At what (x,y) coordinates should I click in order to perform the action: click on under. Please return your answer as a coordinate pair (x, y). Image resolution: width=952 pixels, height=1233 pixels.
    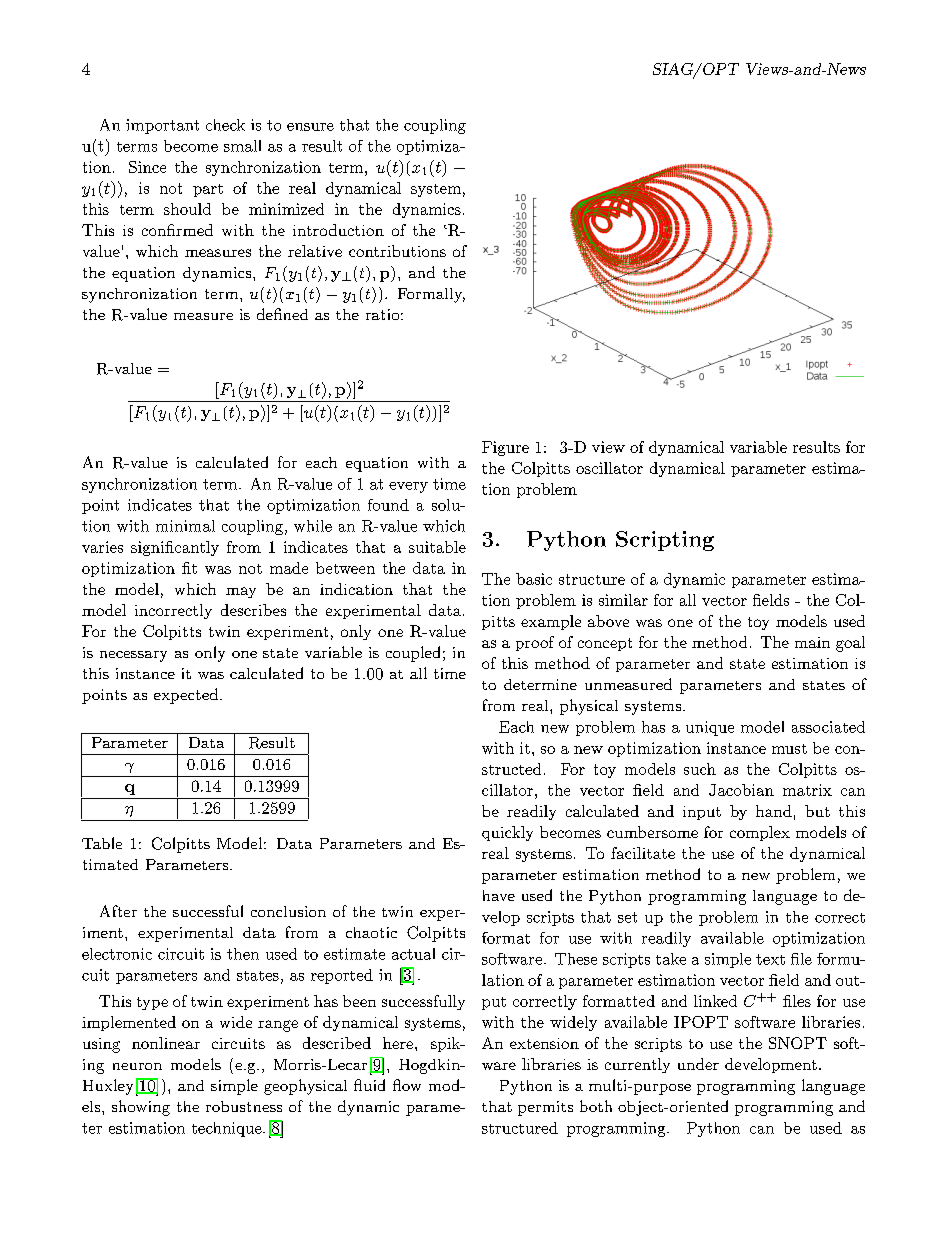
    Looking at the image, I should click on (698, 1064).
